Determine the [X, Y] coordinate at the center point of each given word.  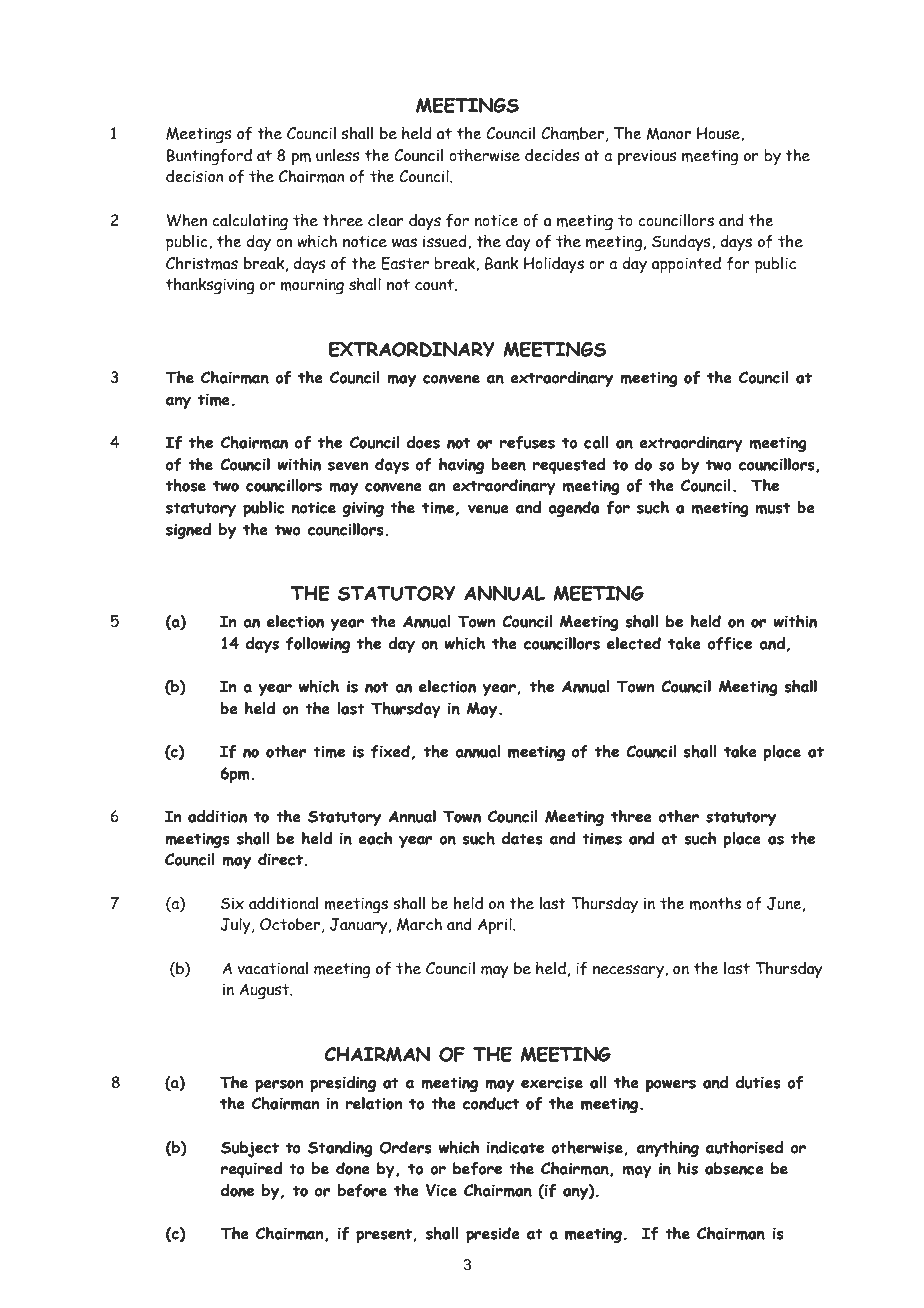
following [318, 645]
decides [552, 155]
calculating [250, 222]
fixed [390, 751]
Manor [668, 133]
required [251, 1170]
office [730, 643]
